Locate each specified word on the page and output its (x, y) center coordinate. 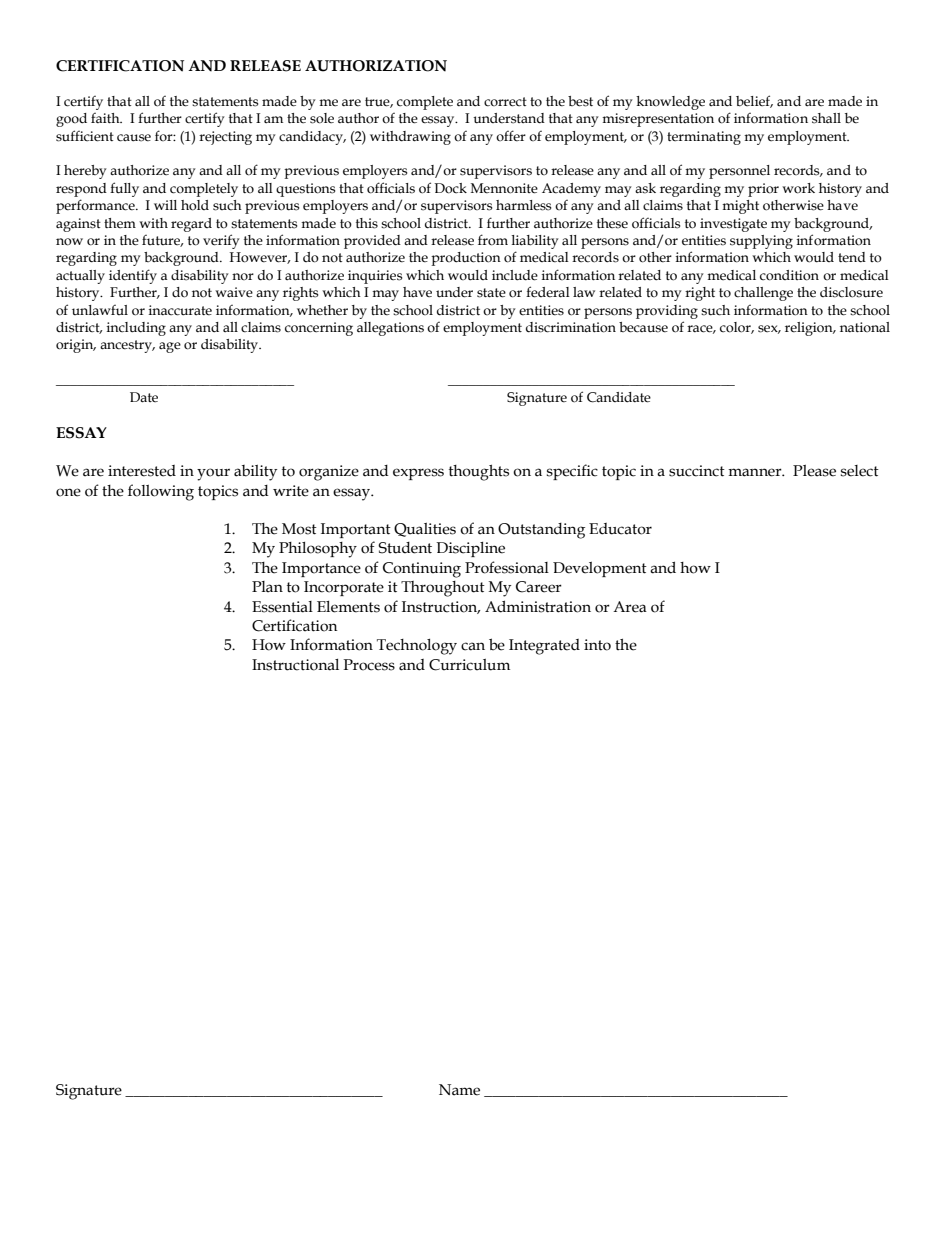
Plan (267, 587)
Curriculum (469, 665)
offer (511, 136)
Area (630, 607)
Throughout (443, 589)
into (597, 645)
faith (106, 118)
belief (754, 101)
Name (459, 1090)
